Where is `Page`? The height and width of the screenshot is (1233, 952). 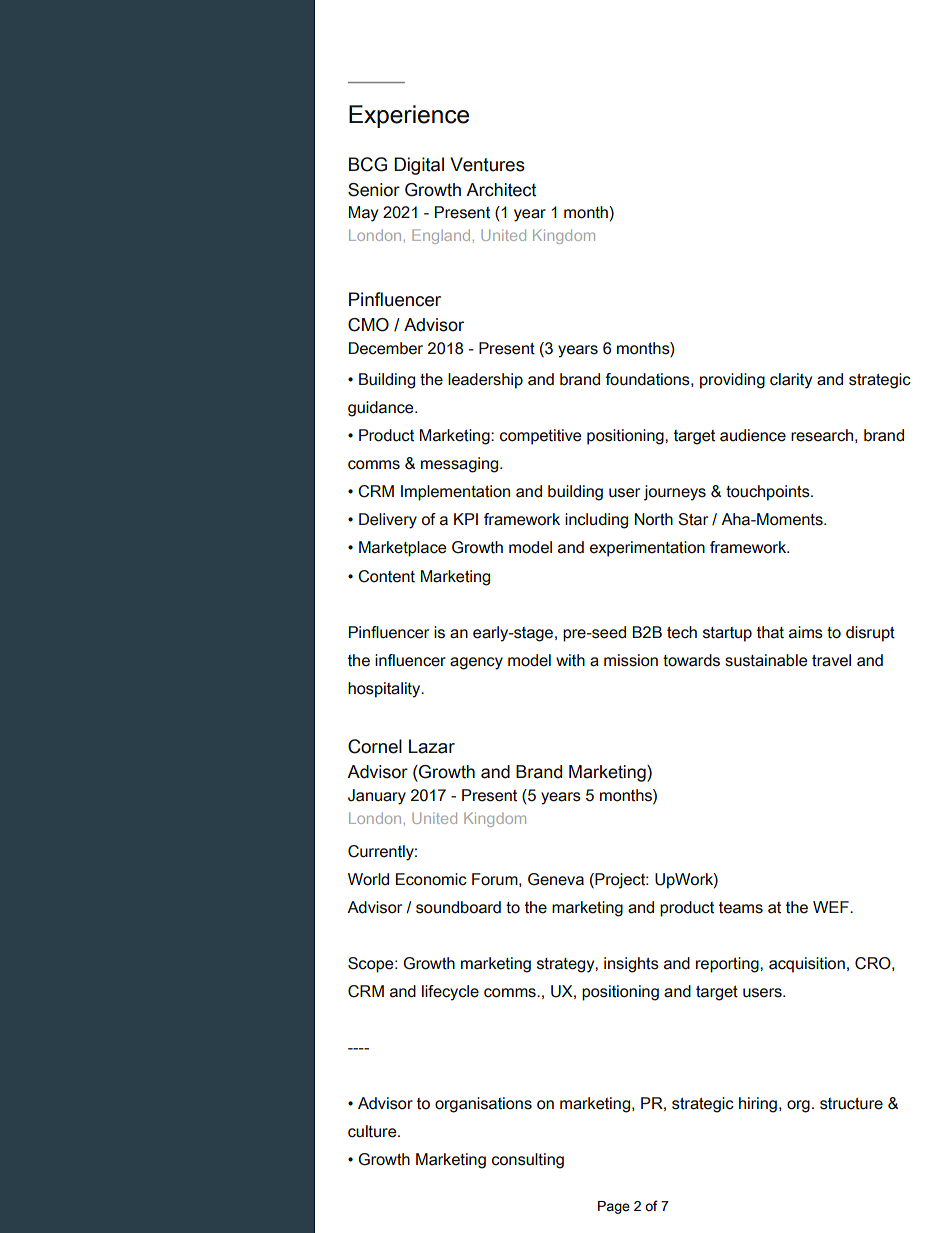
Page is located at coordinates (614, 1207).
